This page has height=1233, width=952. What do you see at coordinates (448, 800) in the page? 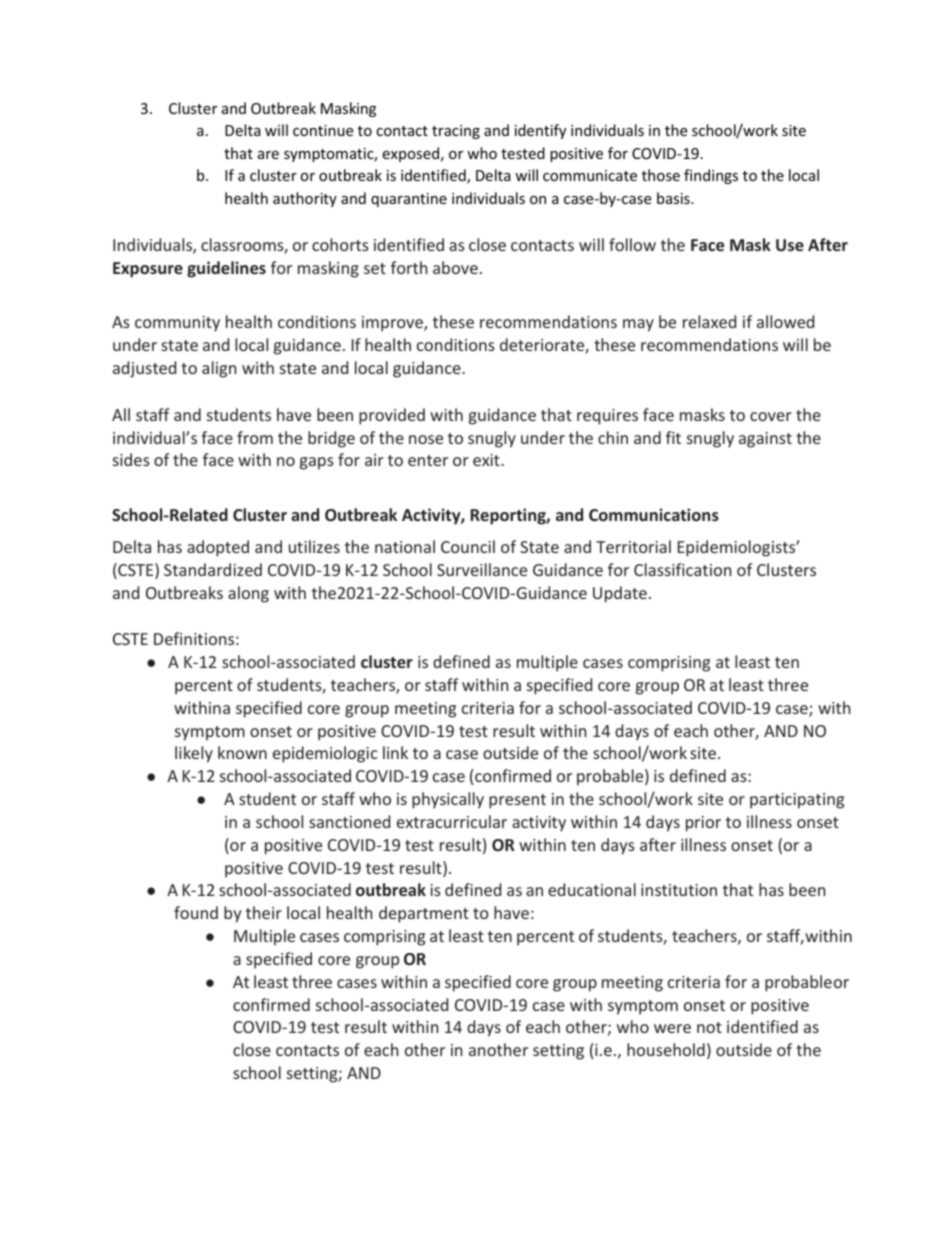
I see `physically` at bounding box center [448, 800].
